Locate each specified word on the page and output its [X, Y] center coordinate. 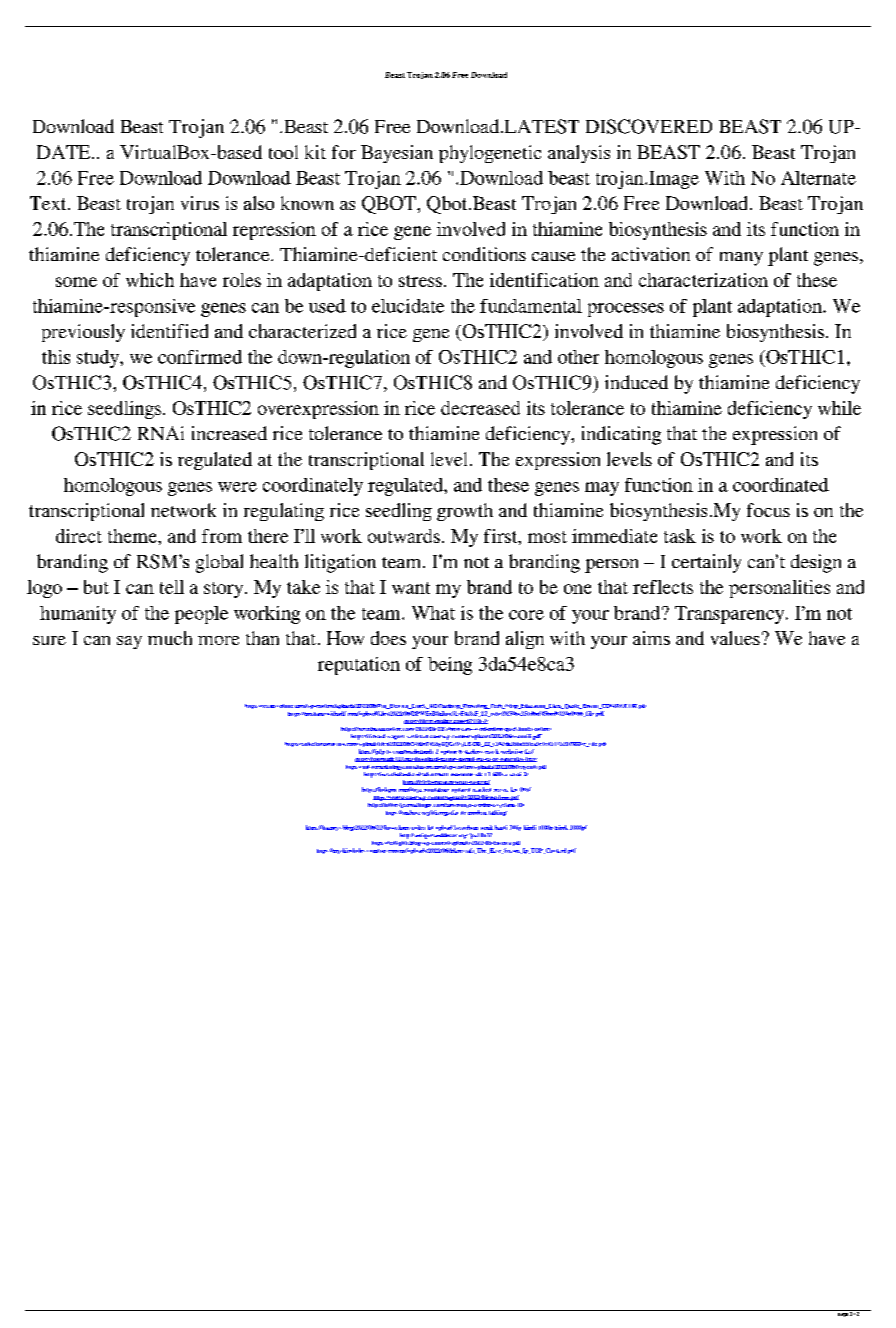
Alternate [818, 178]
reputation [359, 666]
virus [200, 203]
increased [229, 433]
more [218, 640]
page [843, 1315]
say [129, 642]
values [735, 638]
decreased [480, 408]
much [170, 638]
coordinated [781, 485]
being [450, 666]
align [525, 640]
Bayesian [397, 154]
